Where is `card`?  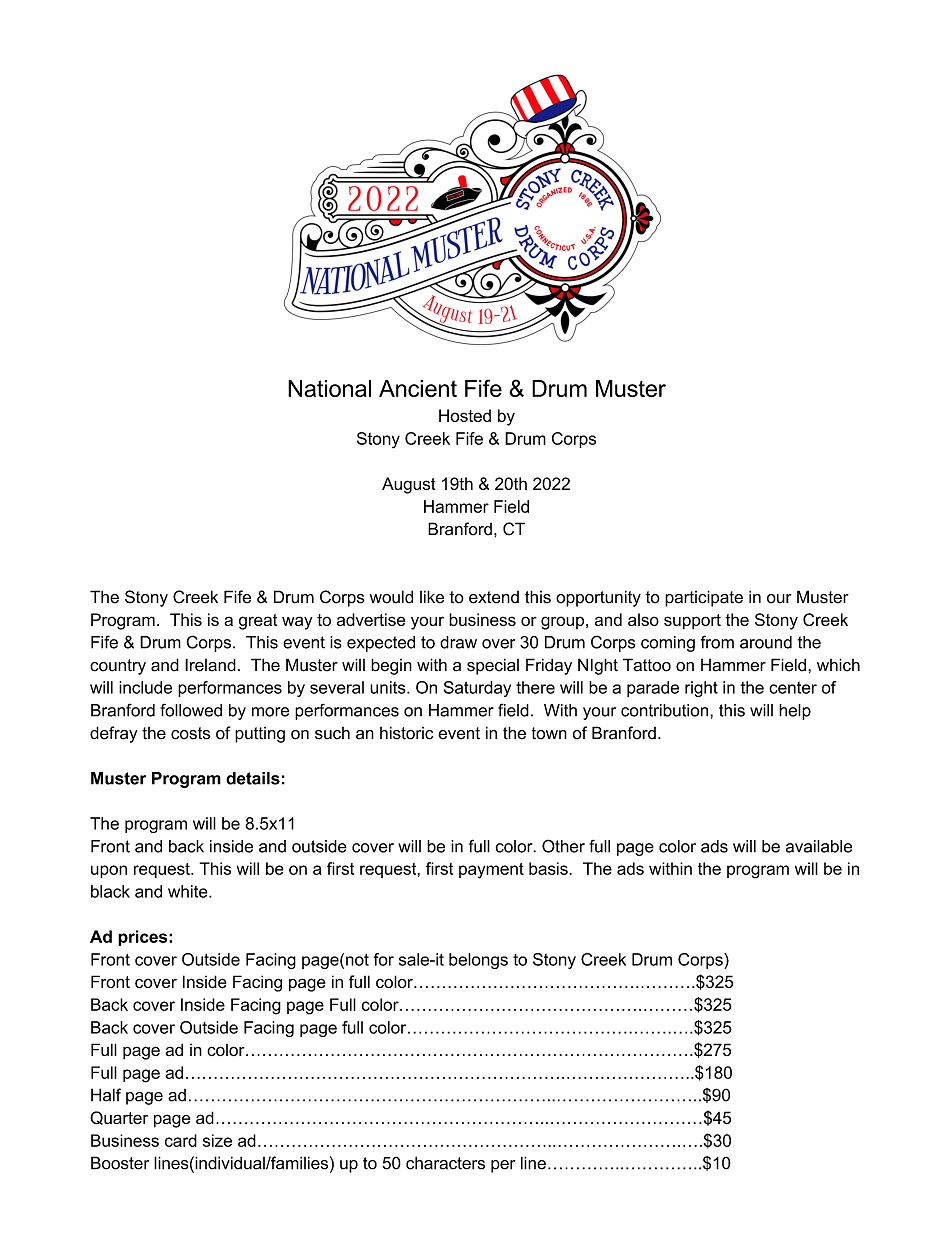 card is located at coordinates (181, 1140).
